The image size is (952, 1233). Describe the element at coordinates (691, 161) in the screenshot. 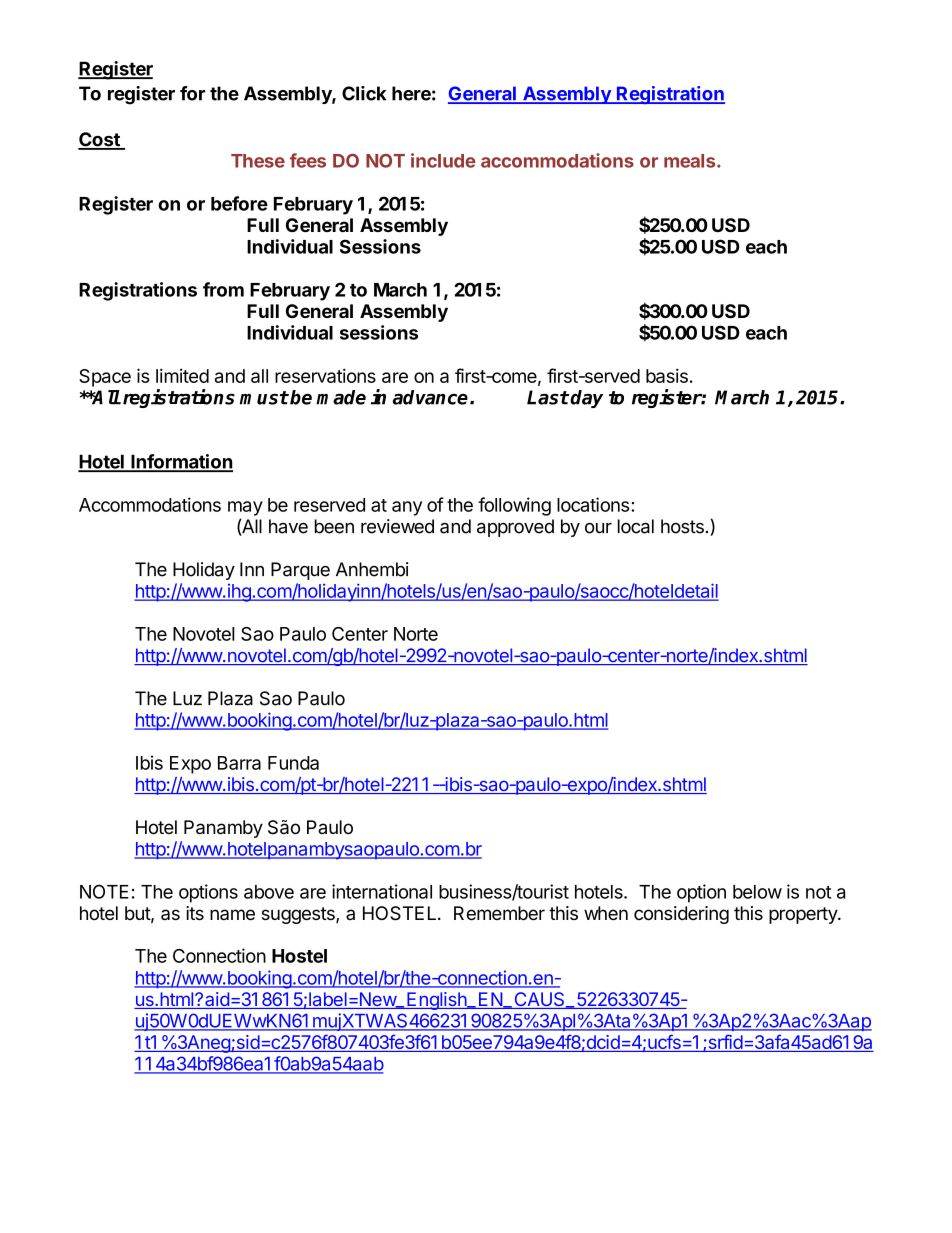

I see `meals` at that location.
